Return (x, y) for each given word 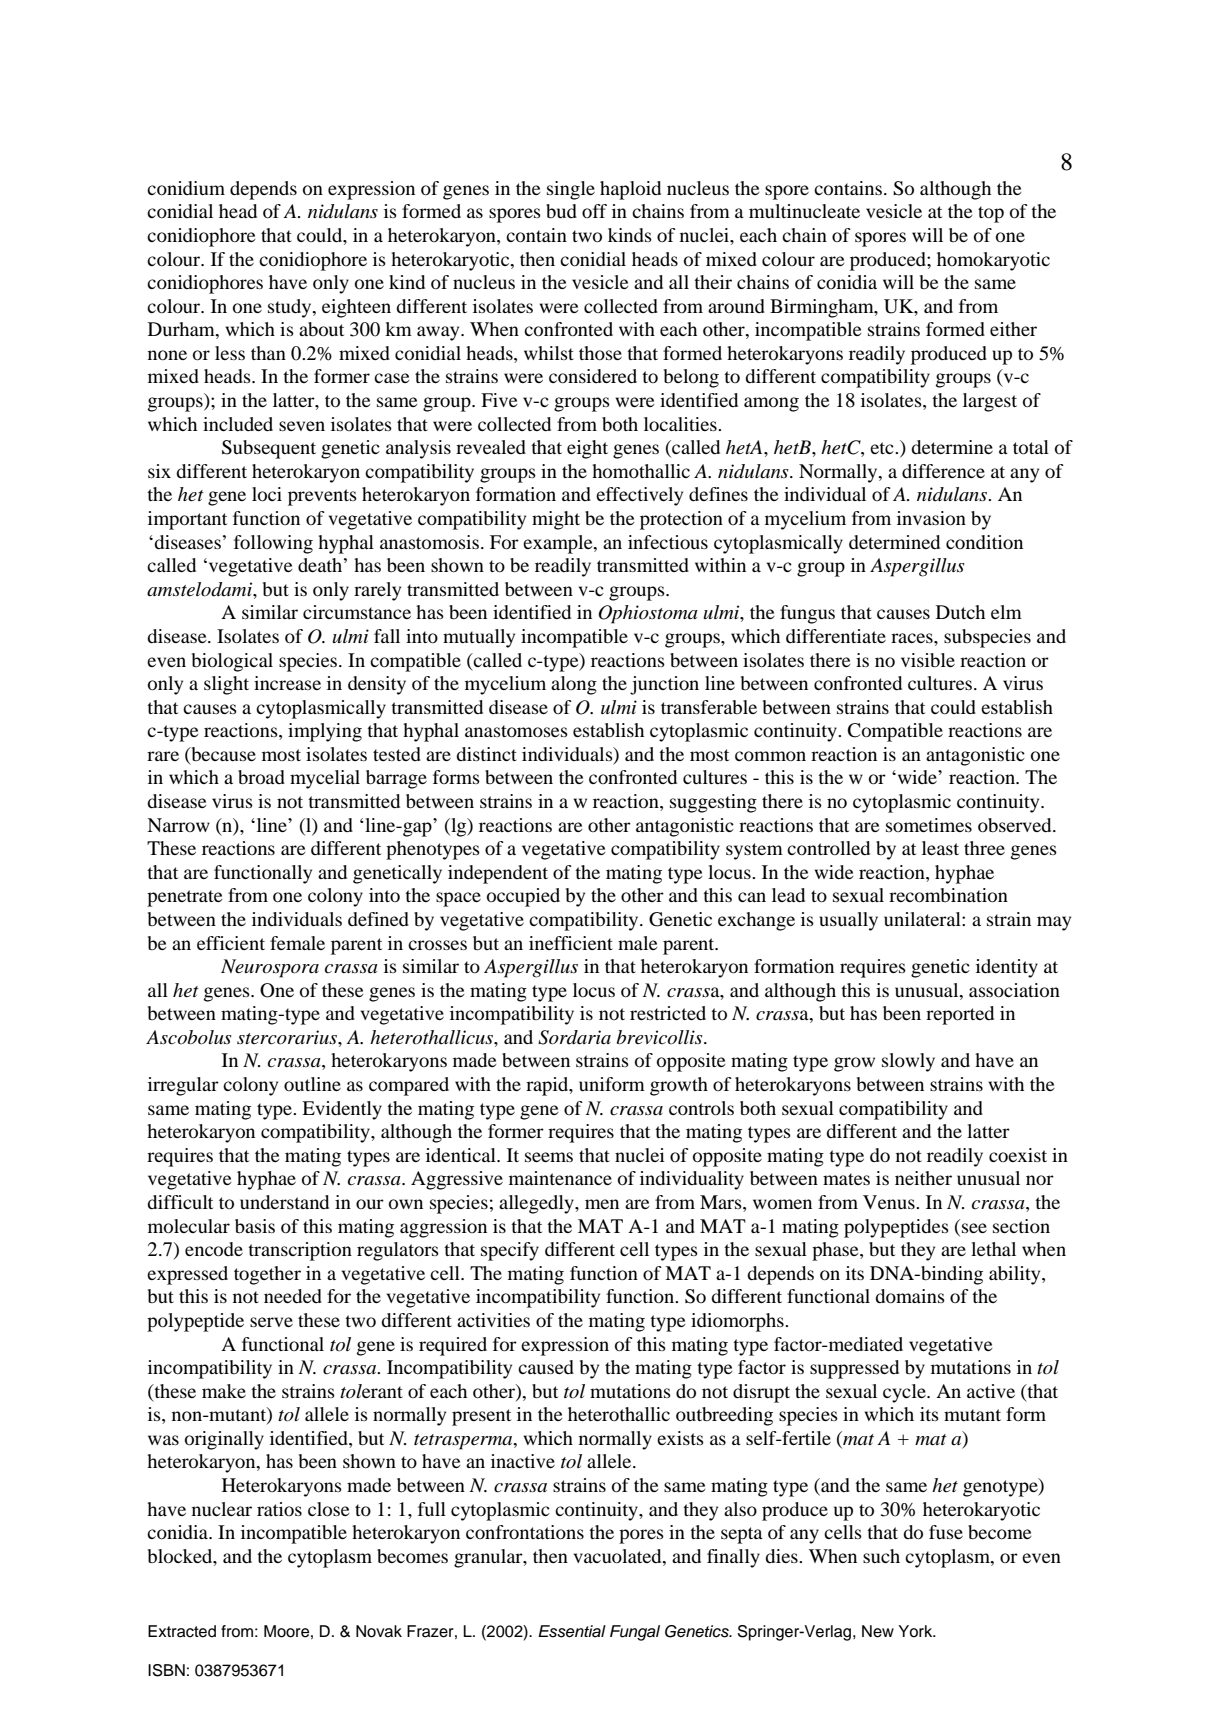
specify (510, 1251)
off (594, 211)
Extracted (182, 1631)
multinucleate (804, 211)
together (267, 1275)
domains (910, 1296)
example (559, 544)
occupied (523, 897)
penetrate (184, 898)
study (291, 308)
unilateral (923, 919)
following (273, 544)
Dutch (960, 612)
